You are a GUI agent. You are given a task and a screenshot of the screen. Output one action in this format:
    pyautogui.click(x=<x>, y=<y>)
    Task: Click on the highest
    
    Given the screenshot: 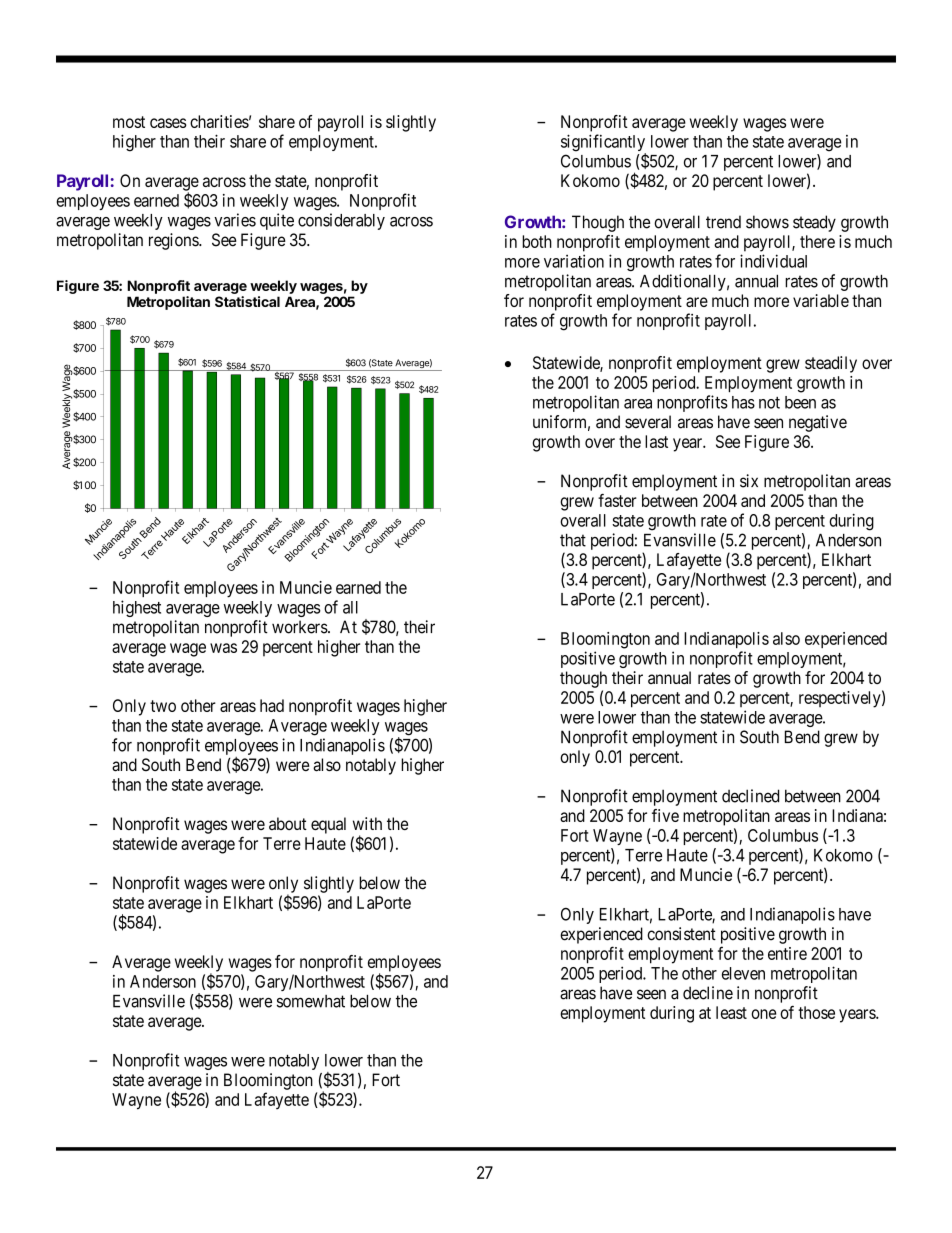 What is the action you would take?
    pyautogui.click(x=137, y=608)
